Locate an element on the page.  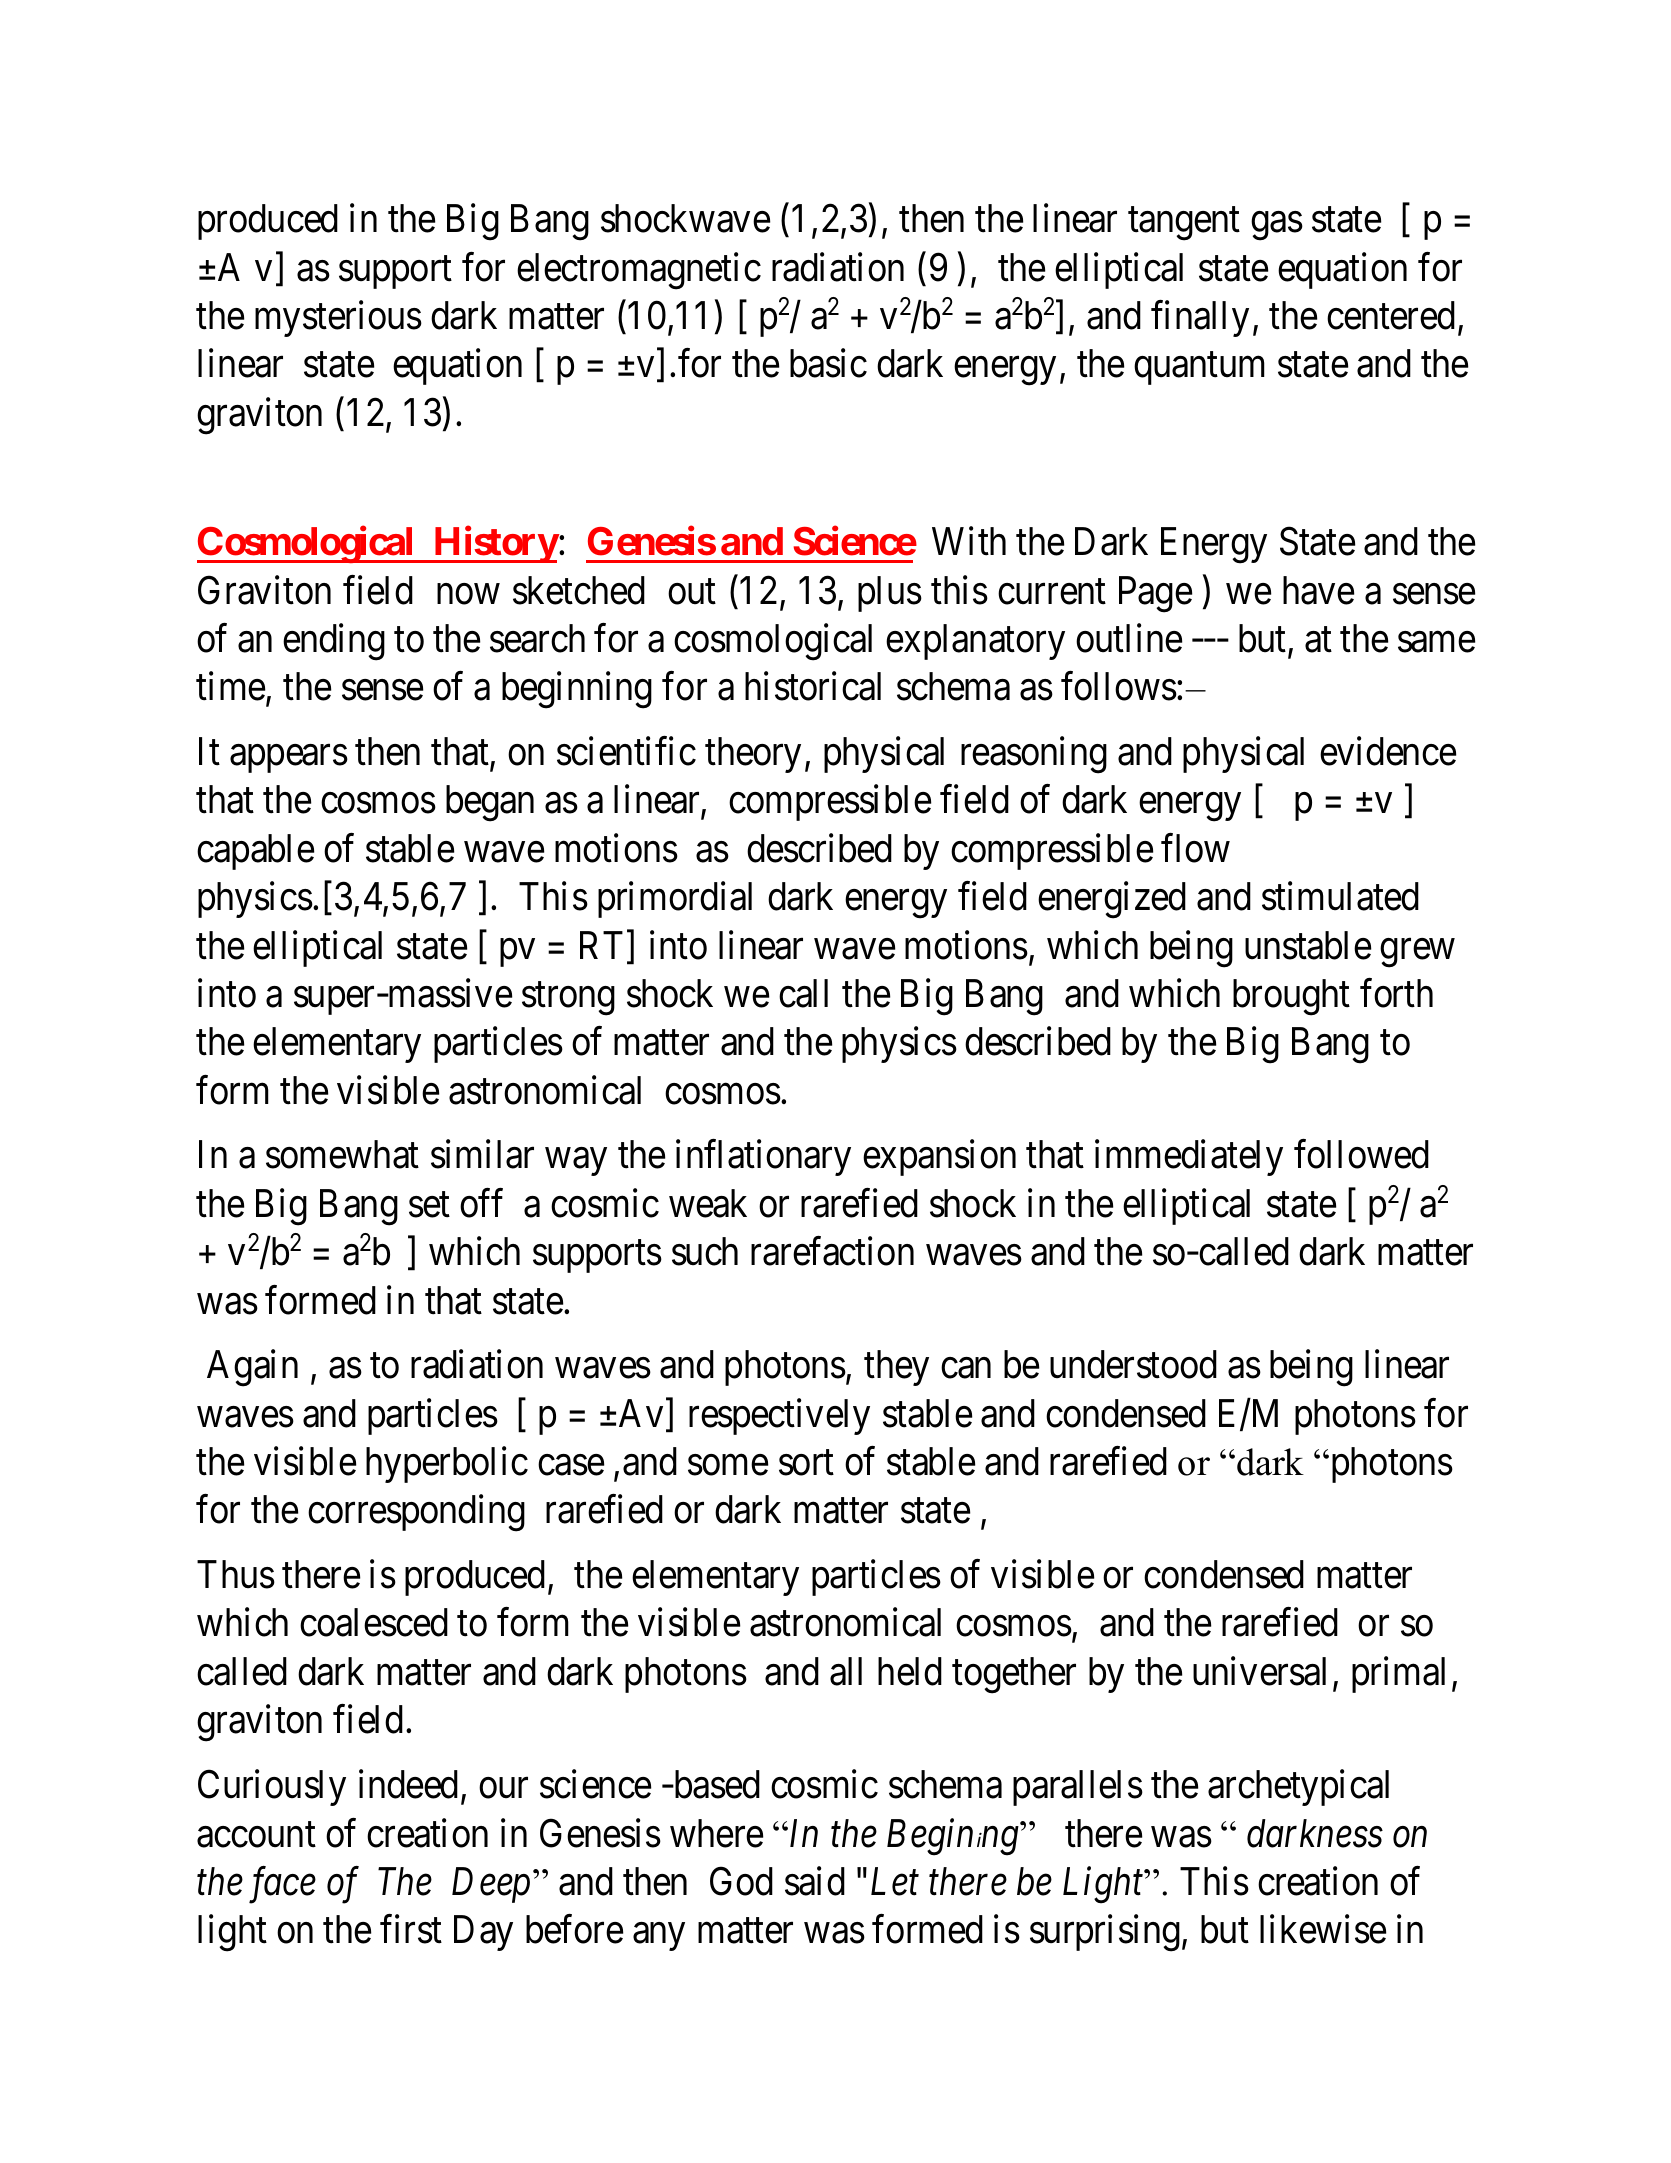
brought is located at coordinates (1291, 997).
